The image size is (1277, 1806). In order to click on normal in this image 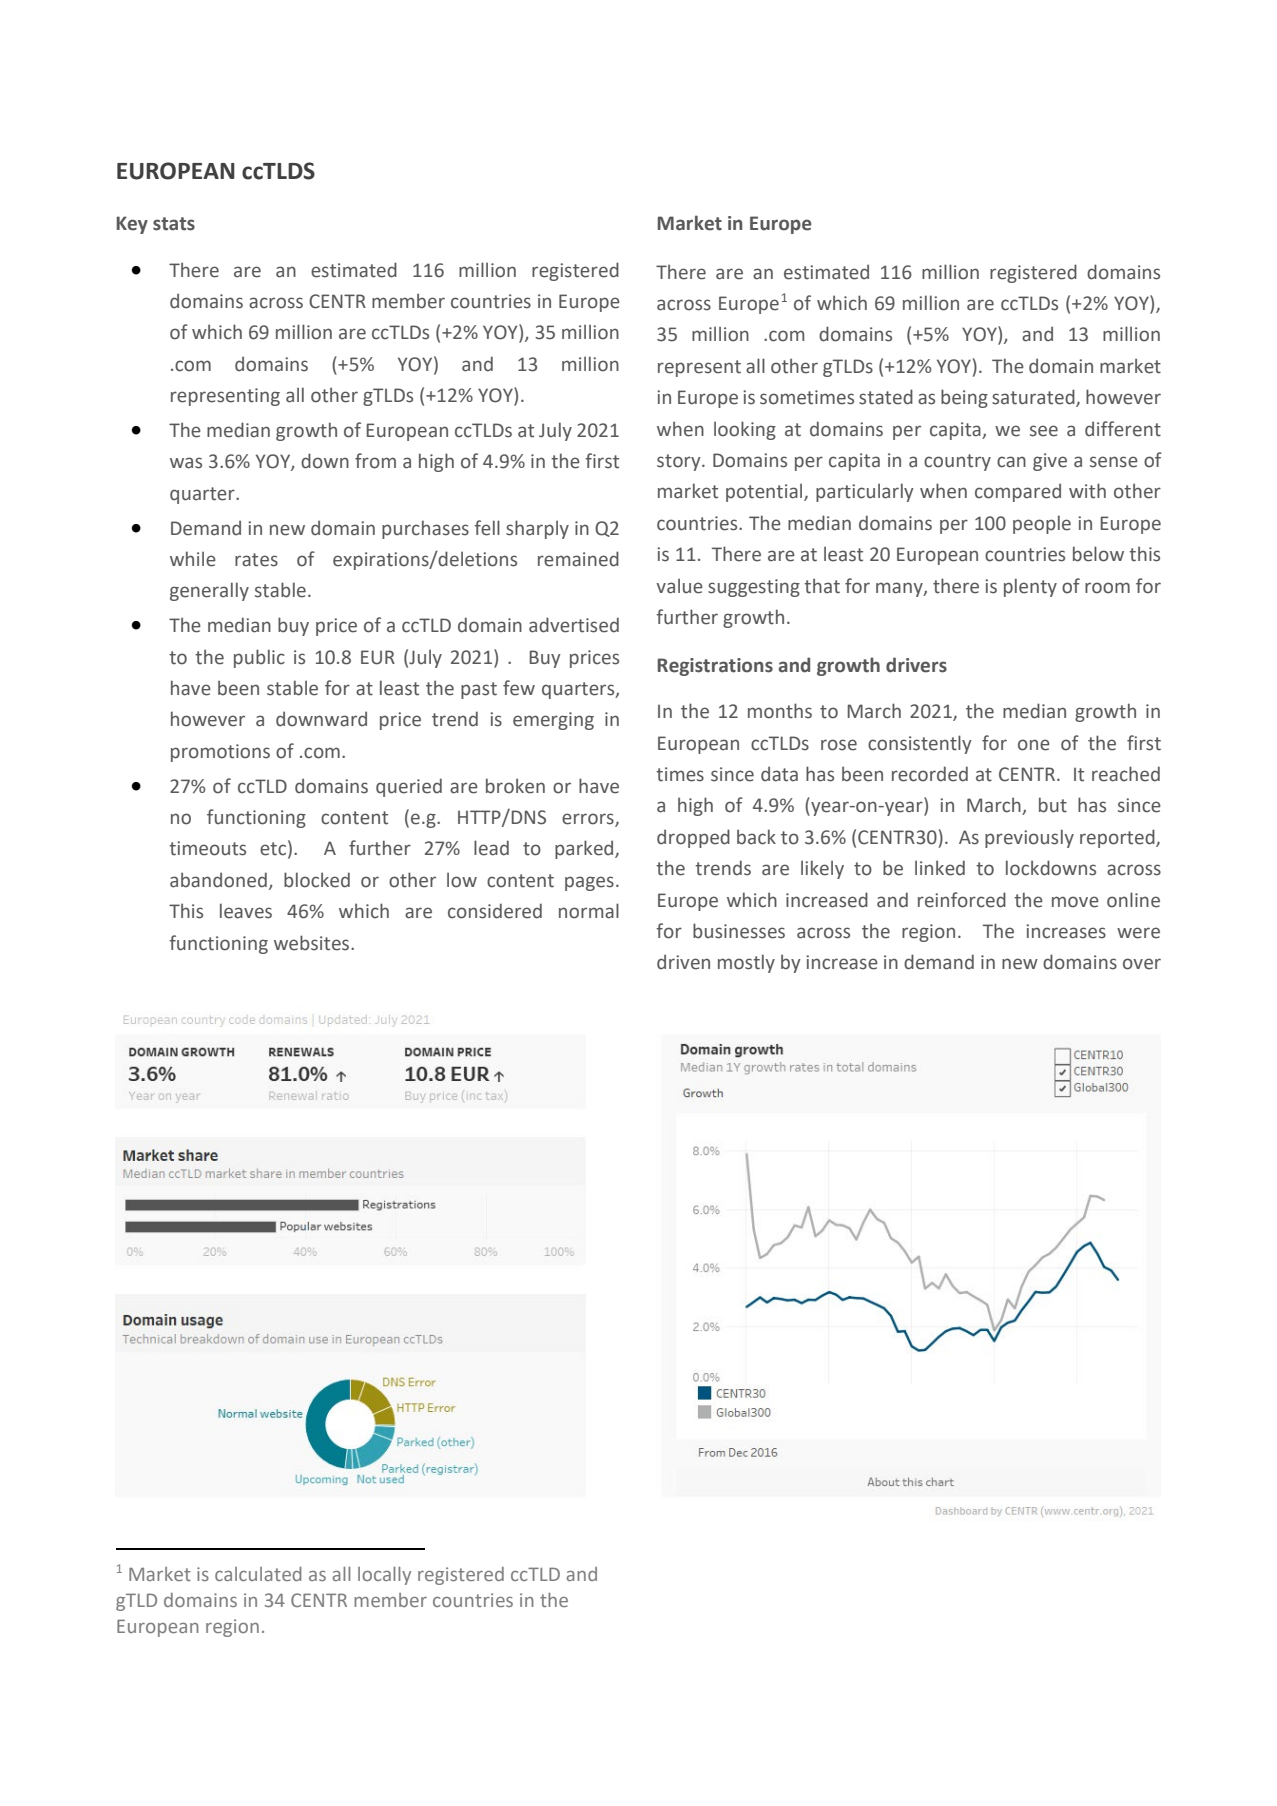, I will do `click(589, 911)`.
